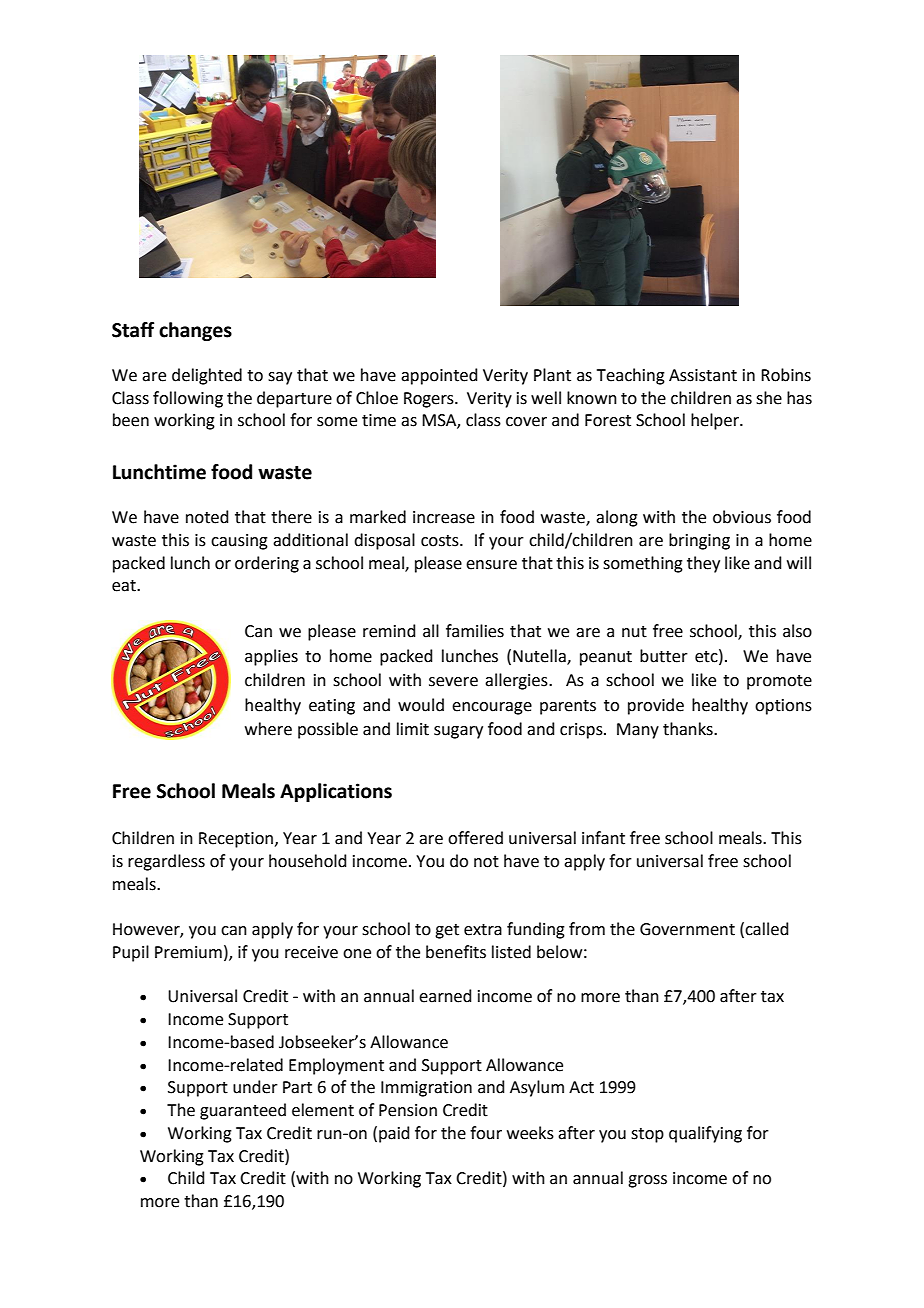 This image has width=924, height=1308. I want to click on Government, so click(687, 929).
